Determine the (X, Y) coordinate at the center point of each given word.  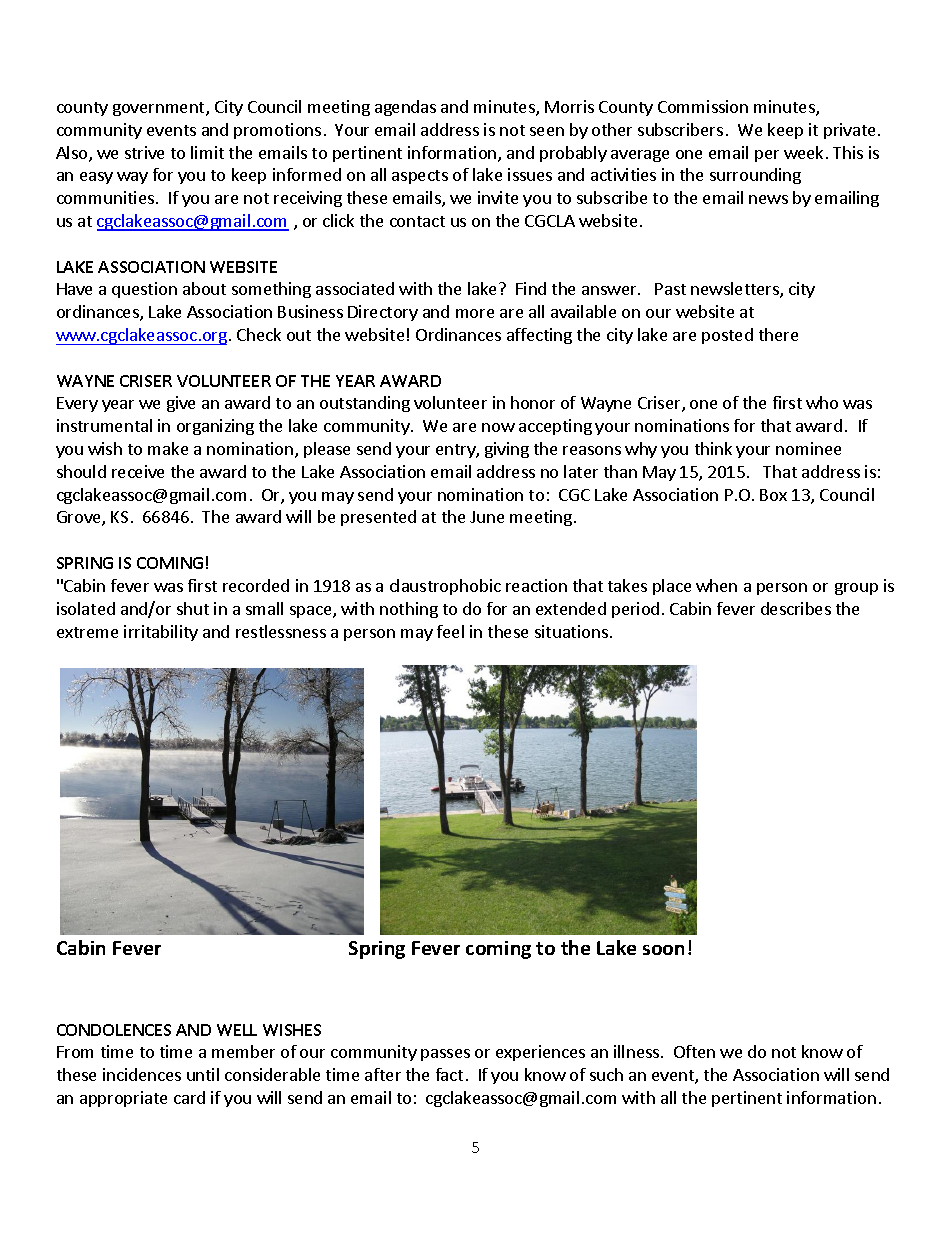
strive (144, 152)
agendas (405, 108)
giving (507, 450)
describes (796, 608)
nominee (808, 448)
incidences (142, 1074)
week (803, 152)
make (168, 448)
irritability (161, 633)
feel (450, 631)
